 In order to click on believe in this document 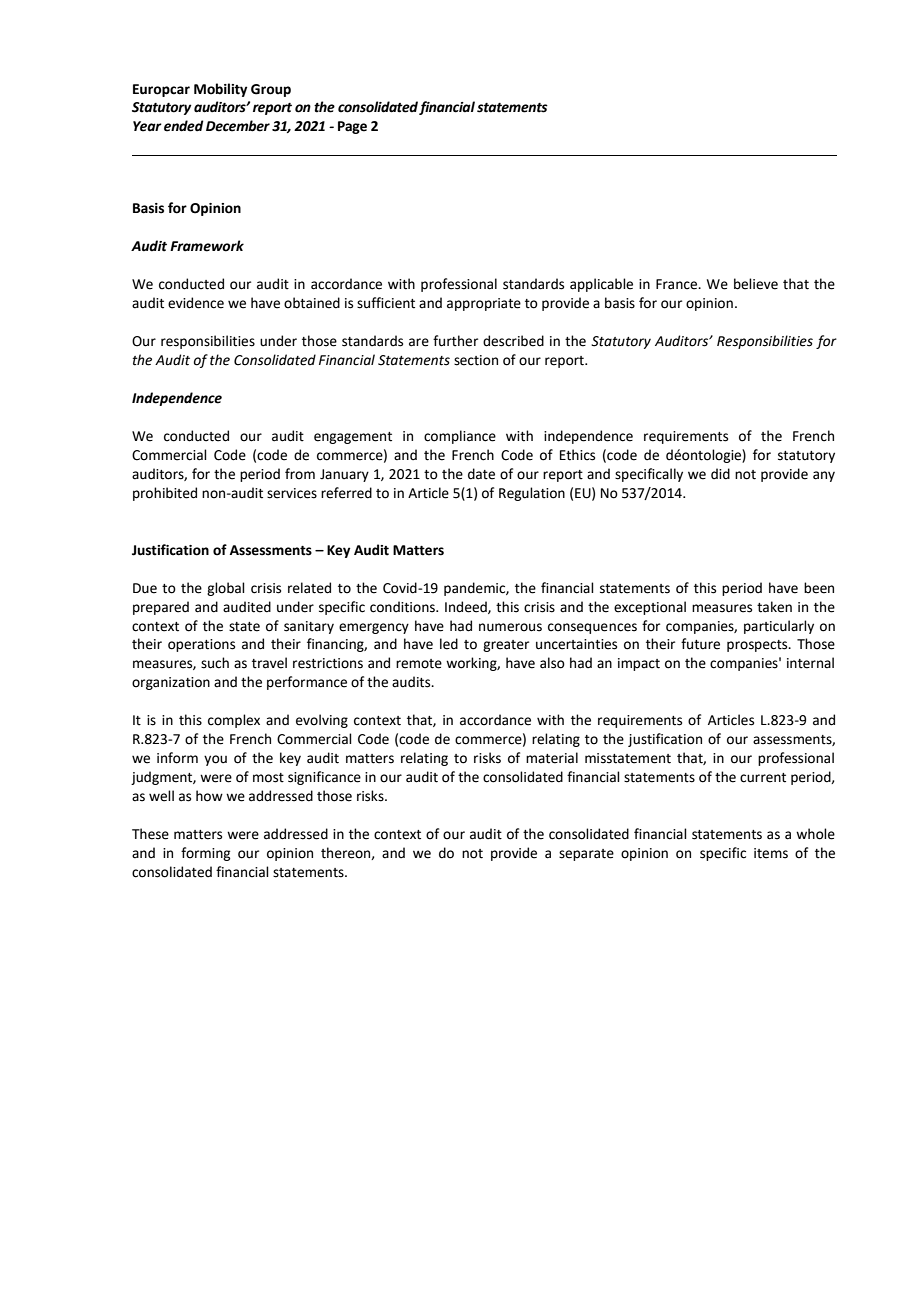, I will do `click(756, 284)`.
